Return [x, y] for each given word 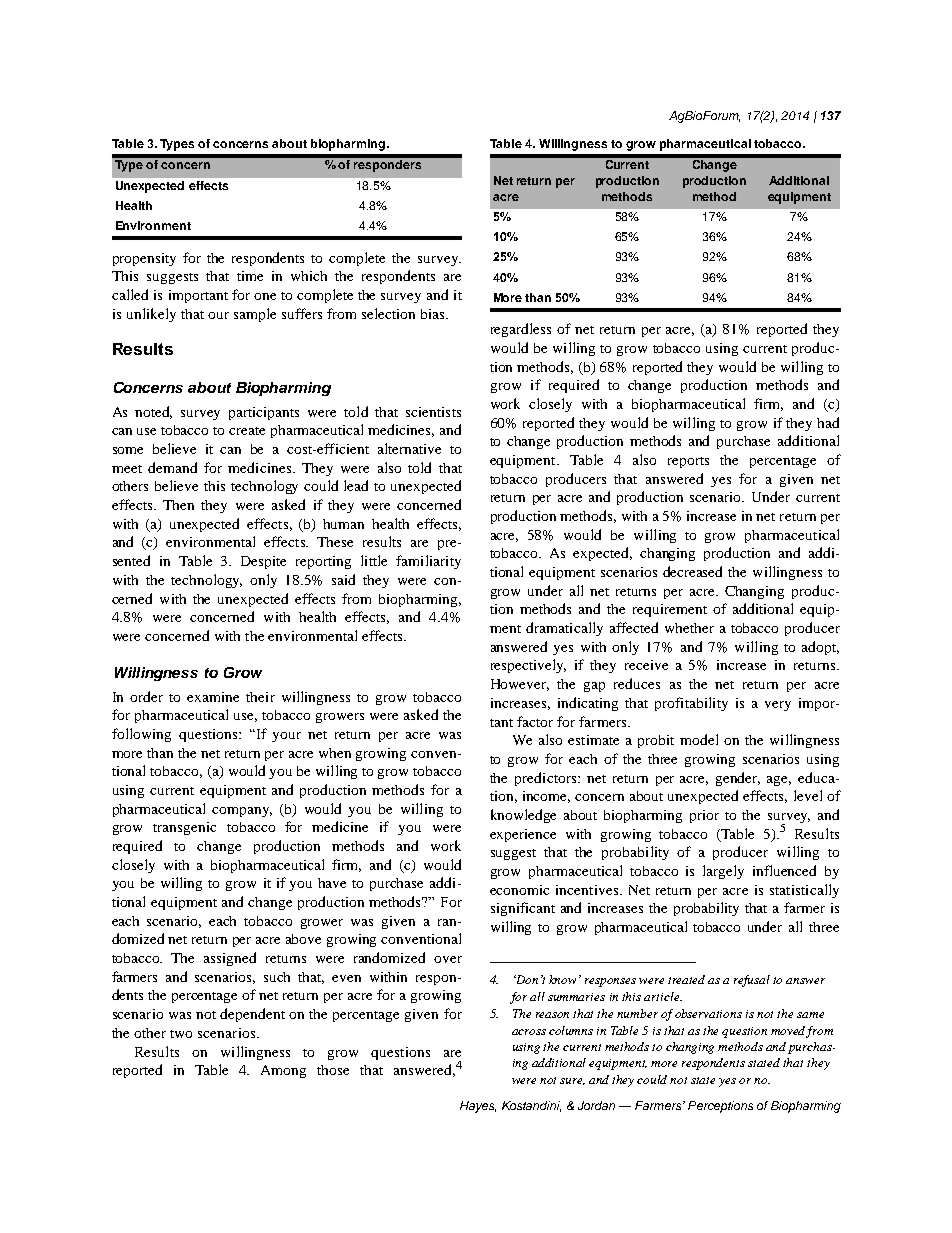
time [250, 276]
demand [172, 467]
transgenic [184, 828]
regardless [521, 330]
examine [213, 697]
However [520, 685]
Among [283, 1071]
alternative [409, 448]
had [828, 422]
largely [723, 872]
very [778, 706]
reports [688, 462]
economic [519, 890]
